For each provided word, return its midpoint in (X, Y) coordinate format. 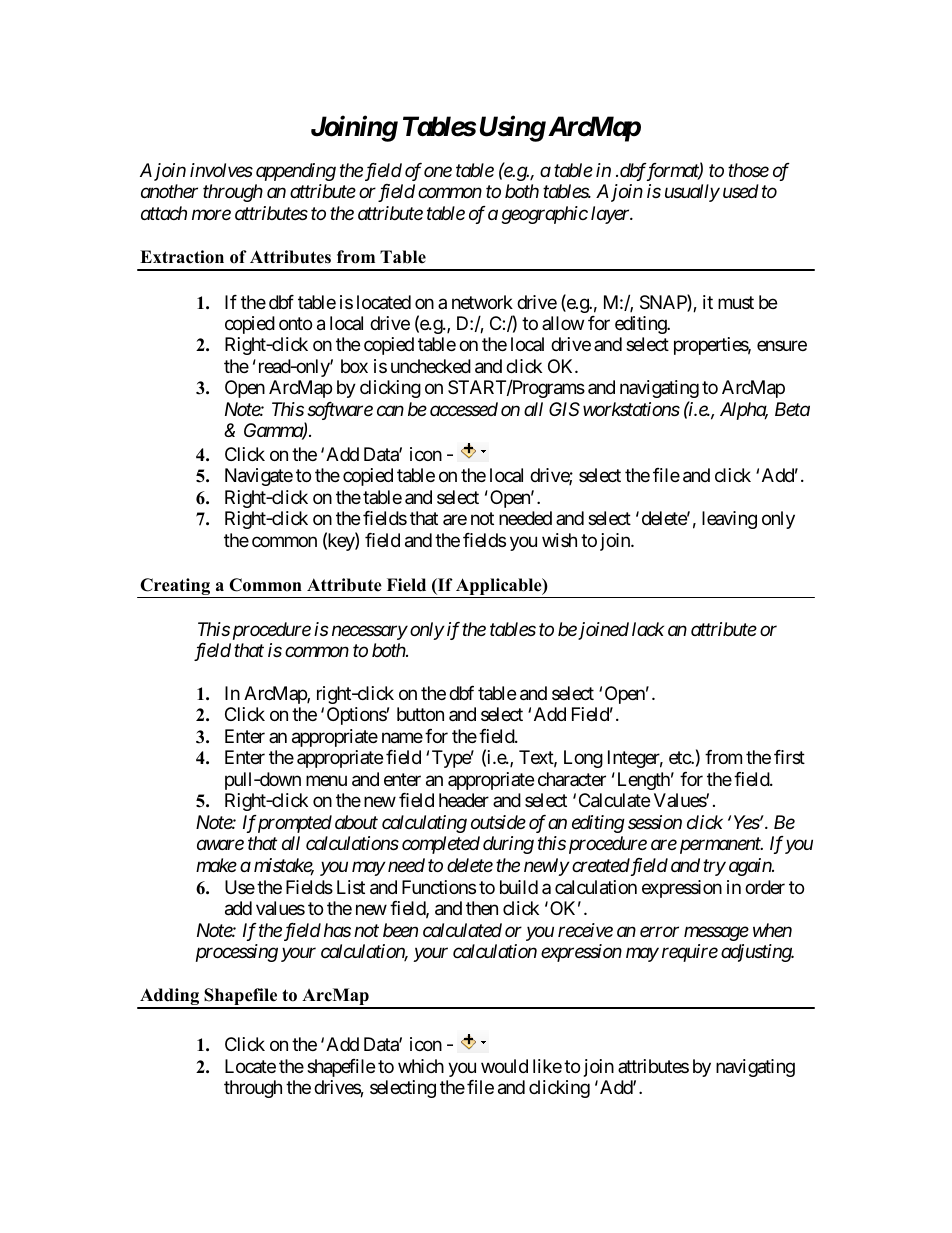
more (211, 214)
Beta (792, 409)
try (714, 868)
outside (498, 822)
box (354, 366)
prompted (294, 824)
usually (692, 193)
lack (648, 629)
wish (559, 540)
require (690, 953)
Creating (175, 588)
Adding (169, 998)
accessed (464, 409)
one (438, 171)
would (504, 1066)
